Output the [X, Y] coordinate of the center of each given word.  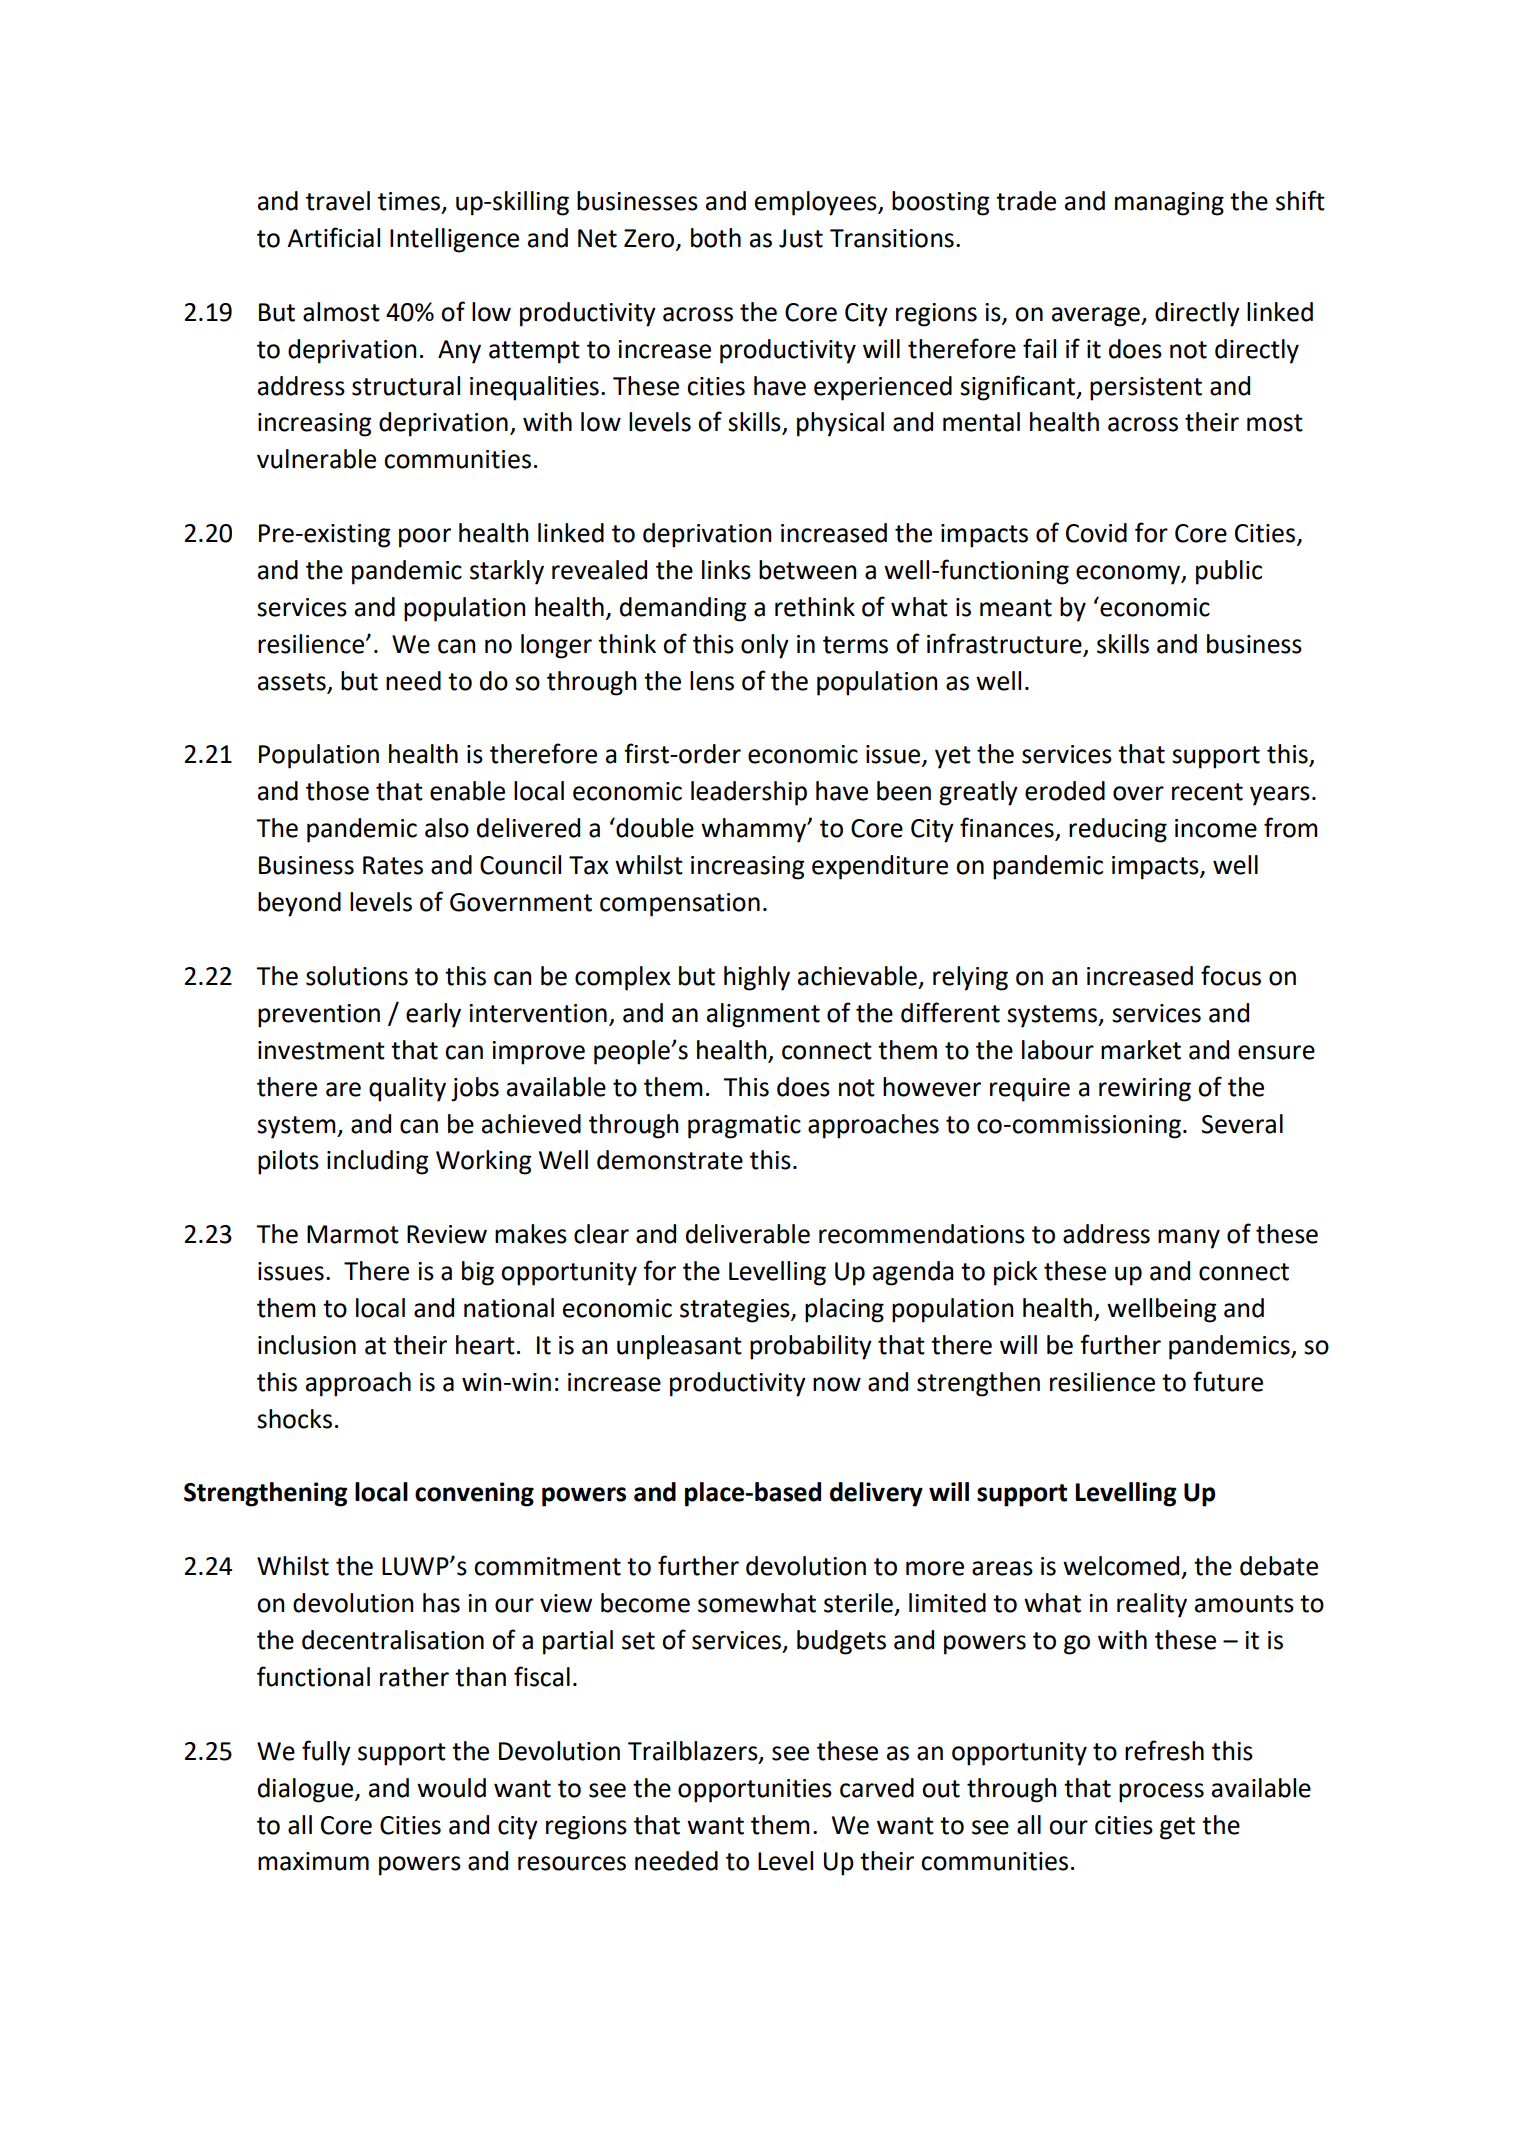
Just [801, 238]
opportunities [755, 1791]
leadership [749, 793]
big [478, 1273]
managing [1169, 204]
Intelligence [454, 240]
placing [844, 1310]
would [451, 1788]
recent [1207, 792]
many [1189, 1239]
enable [467, 791]
